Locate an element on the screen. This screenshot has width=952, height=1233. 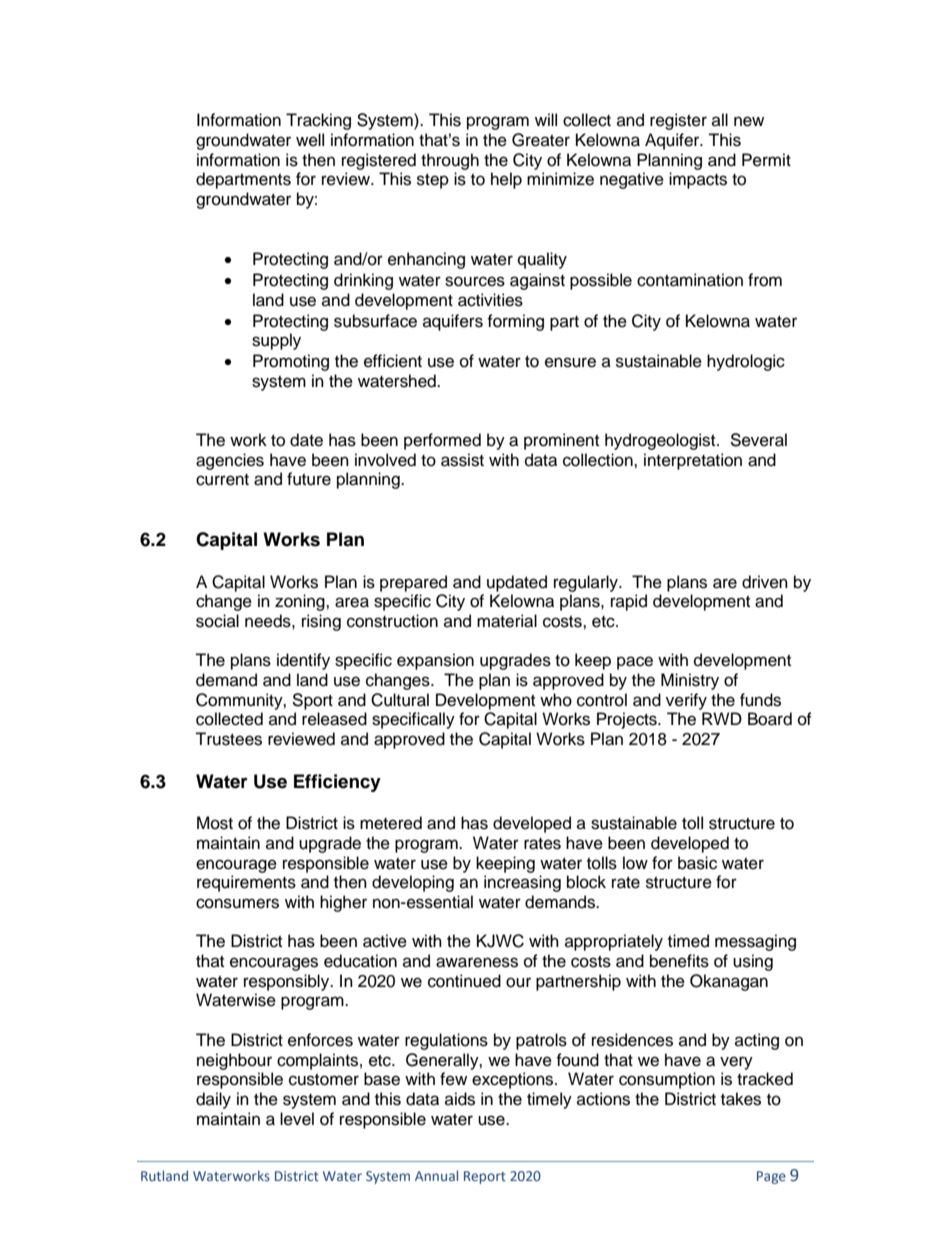
material is located at coordinates (507, 621).
